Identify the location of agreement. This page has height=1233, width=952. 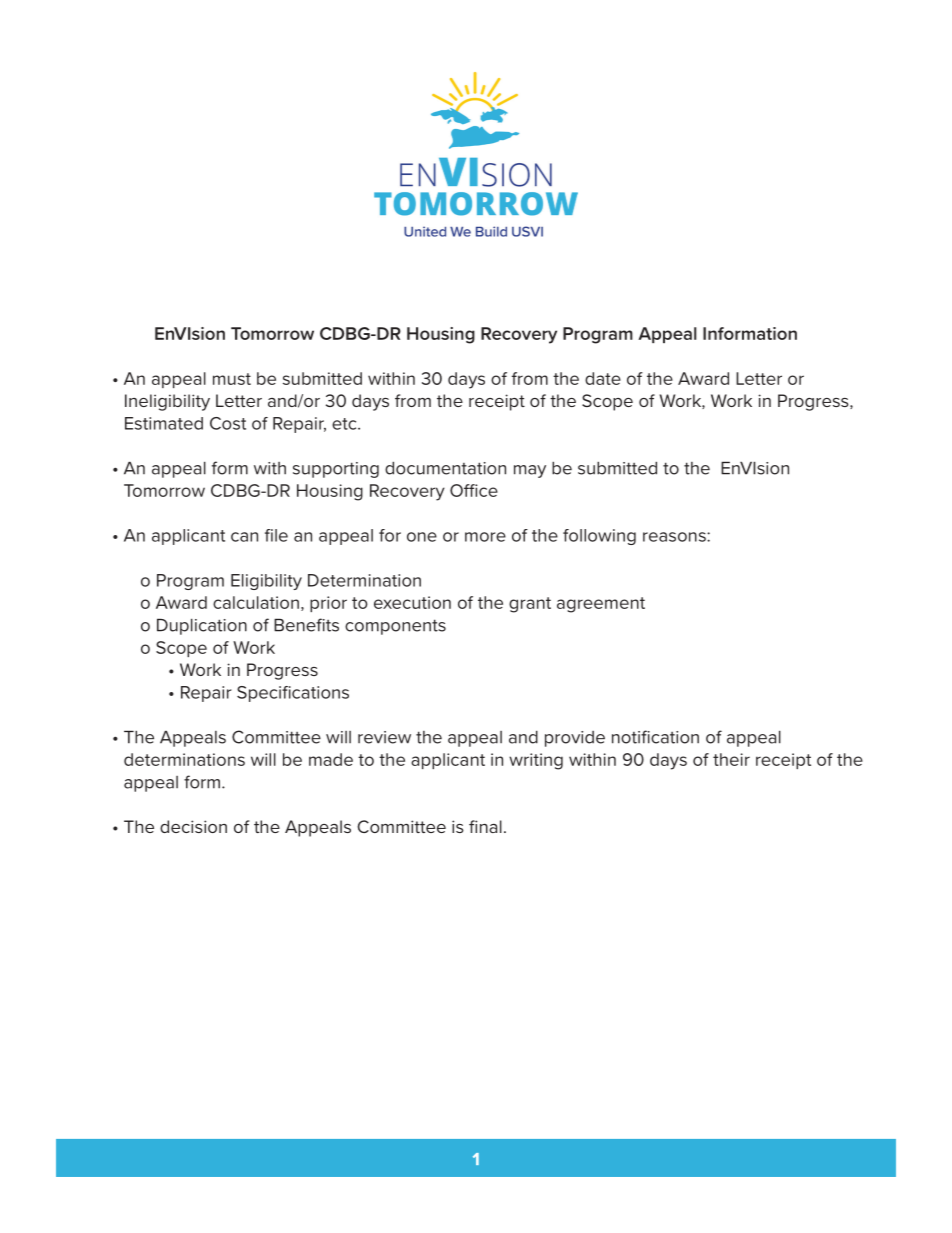
(601, 605).
